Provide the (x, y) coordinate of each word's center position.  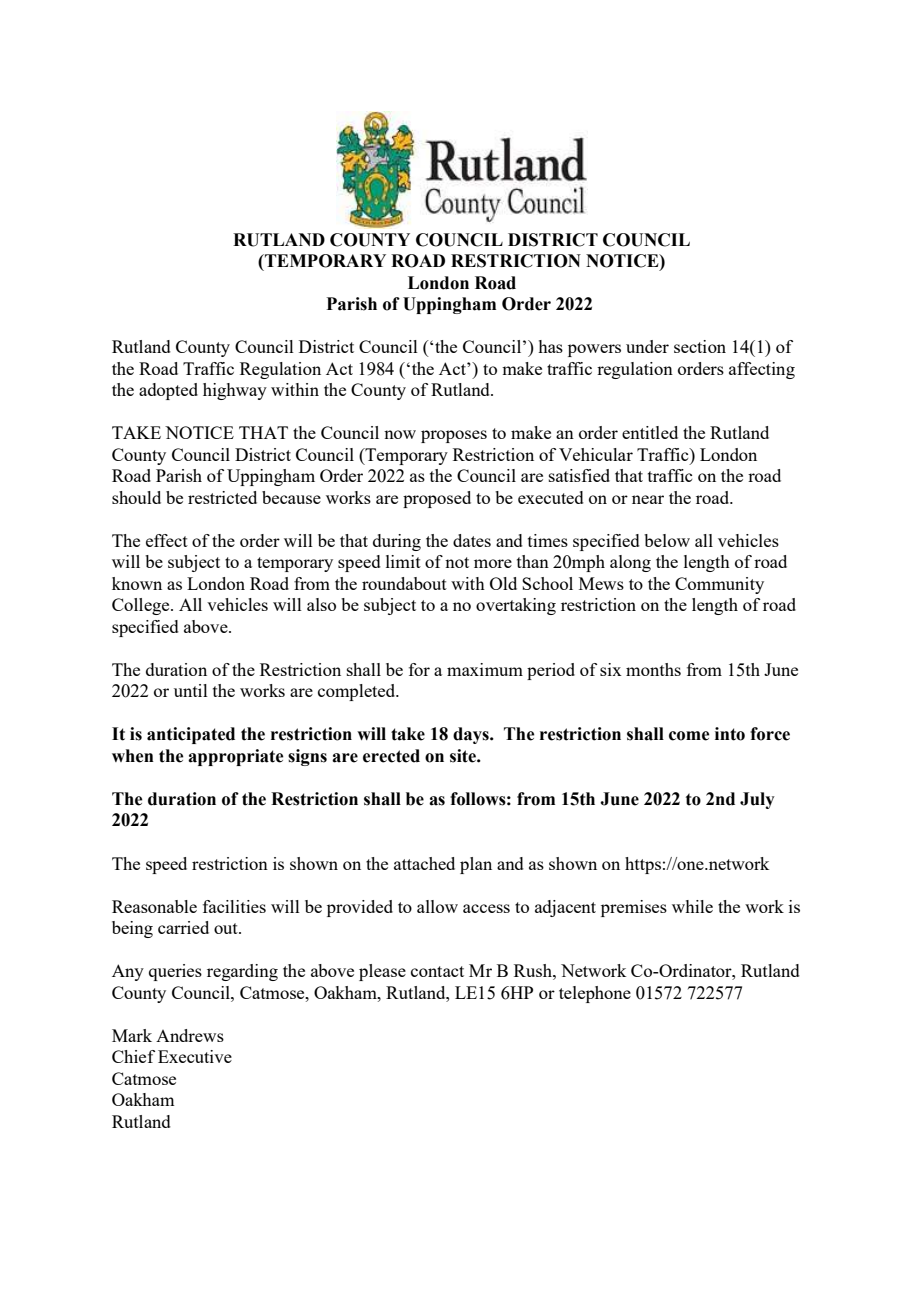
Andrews (190, 1035)
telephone (595, 994)
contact (437, 971)
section (700, 346)
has (550, 346)
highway (235, 391)
